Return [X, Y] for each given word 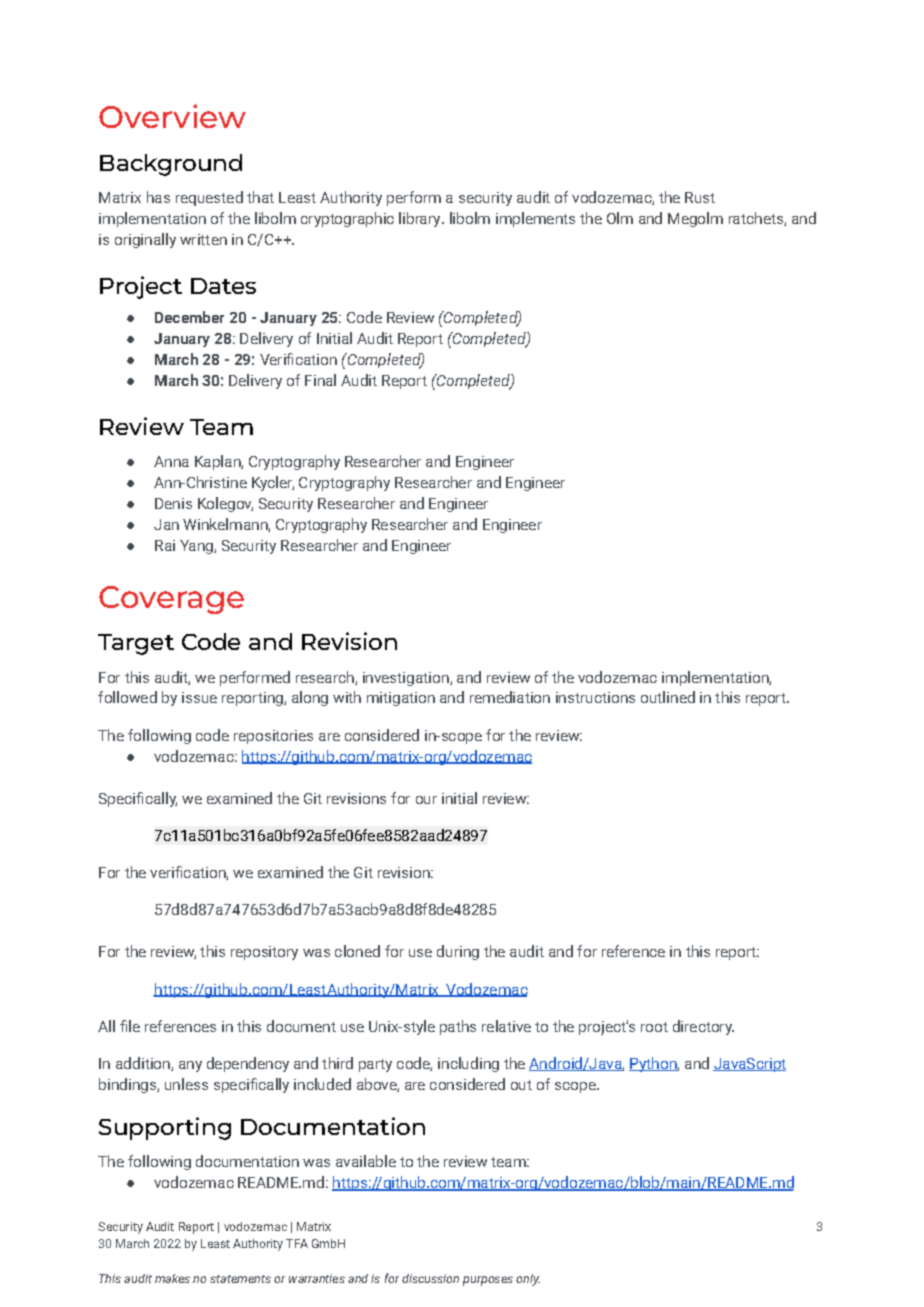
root [654, 1027]
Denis [173, 503]
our [426, 800]
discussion [430, 1278]
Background [171, 165]
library [421, 219]
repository [264, 953]
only [528, 1280]
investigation [407, 679]
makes [172, 1278]
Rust [700, 197]
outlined [668, 697]
